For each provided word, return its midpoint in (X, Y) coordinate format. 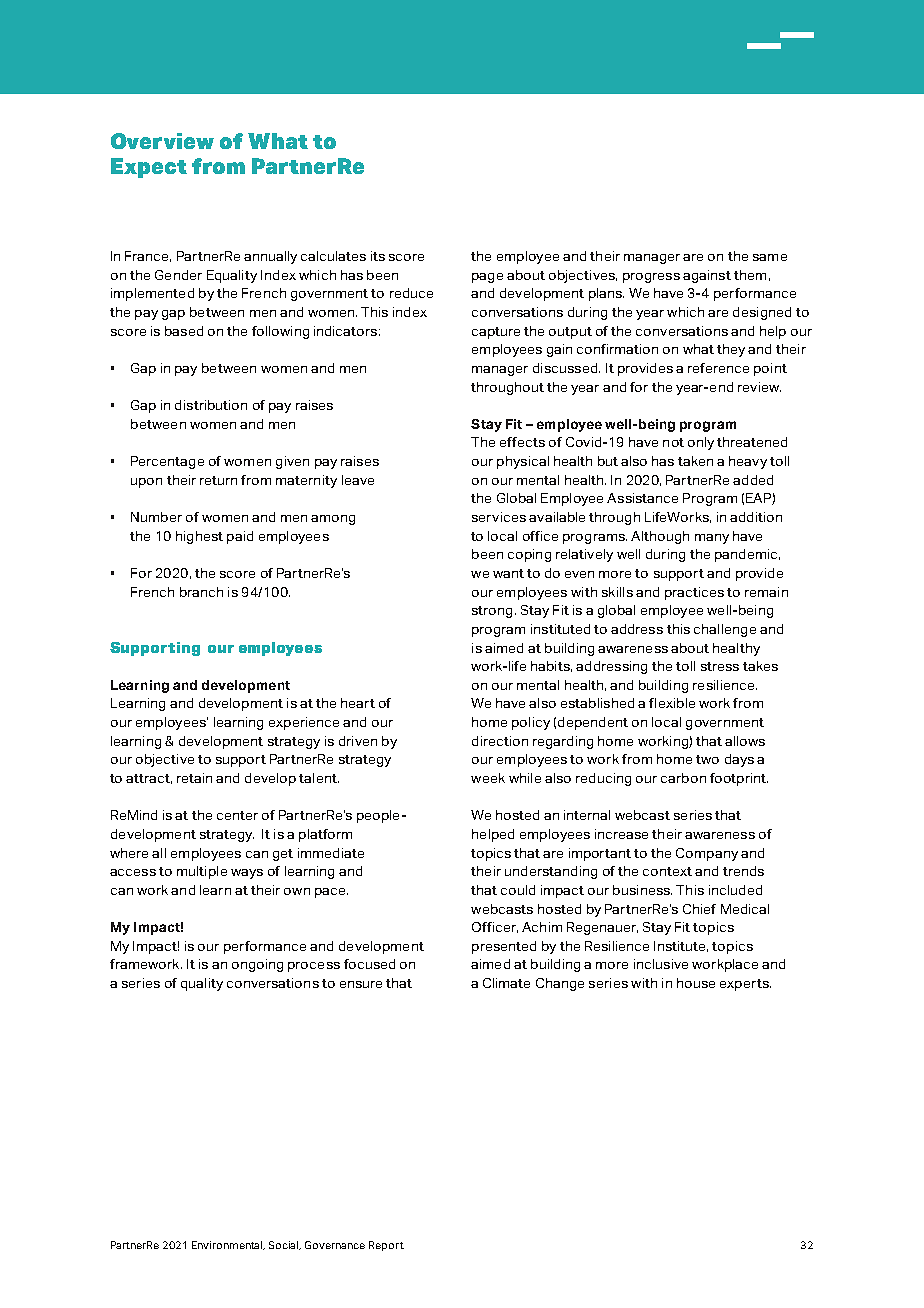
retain (194, 778)
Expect (149, 168)
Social (285, 1245)
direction (500, 741)
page (487, 278)
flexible (672, 703)
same (770, 257)
